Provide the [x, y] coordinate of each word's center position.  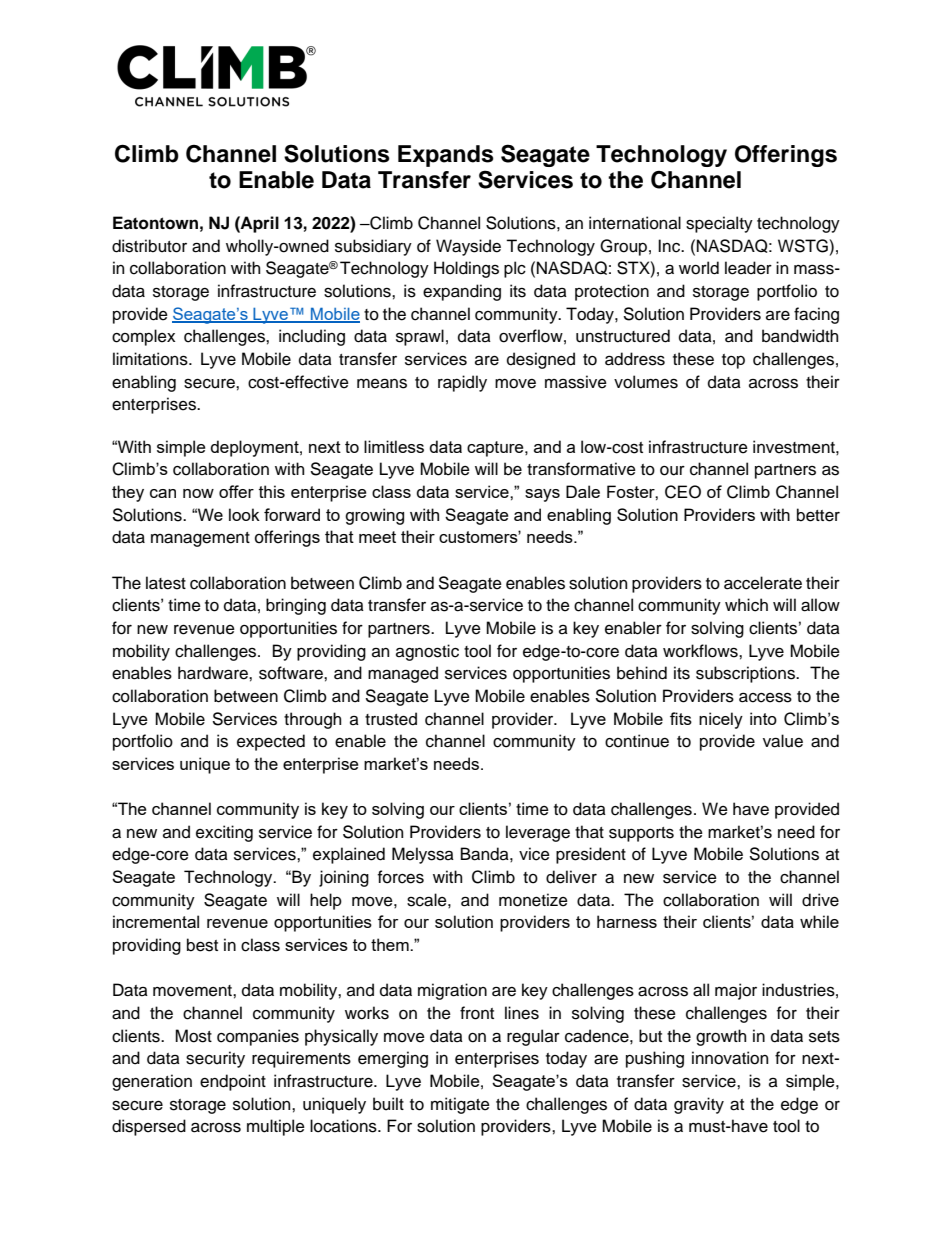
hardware [214, 673]
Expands [446, 156]
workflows [701, 651]
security [215, 1059]
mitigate [460, 1105]
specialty [719, 224]
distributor [149, 246]
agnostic [427, 652]
